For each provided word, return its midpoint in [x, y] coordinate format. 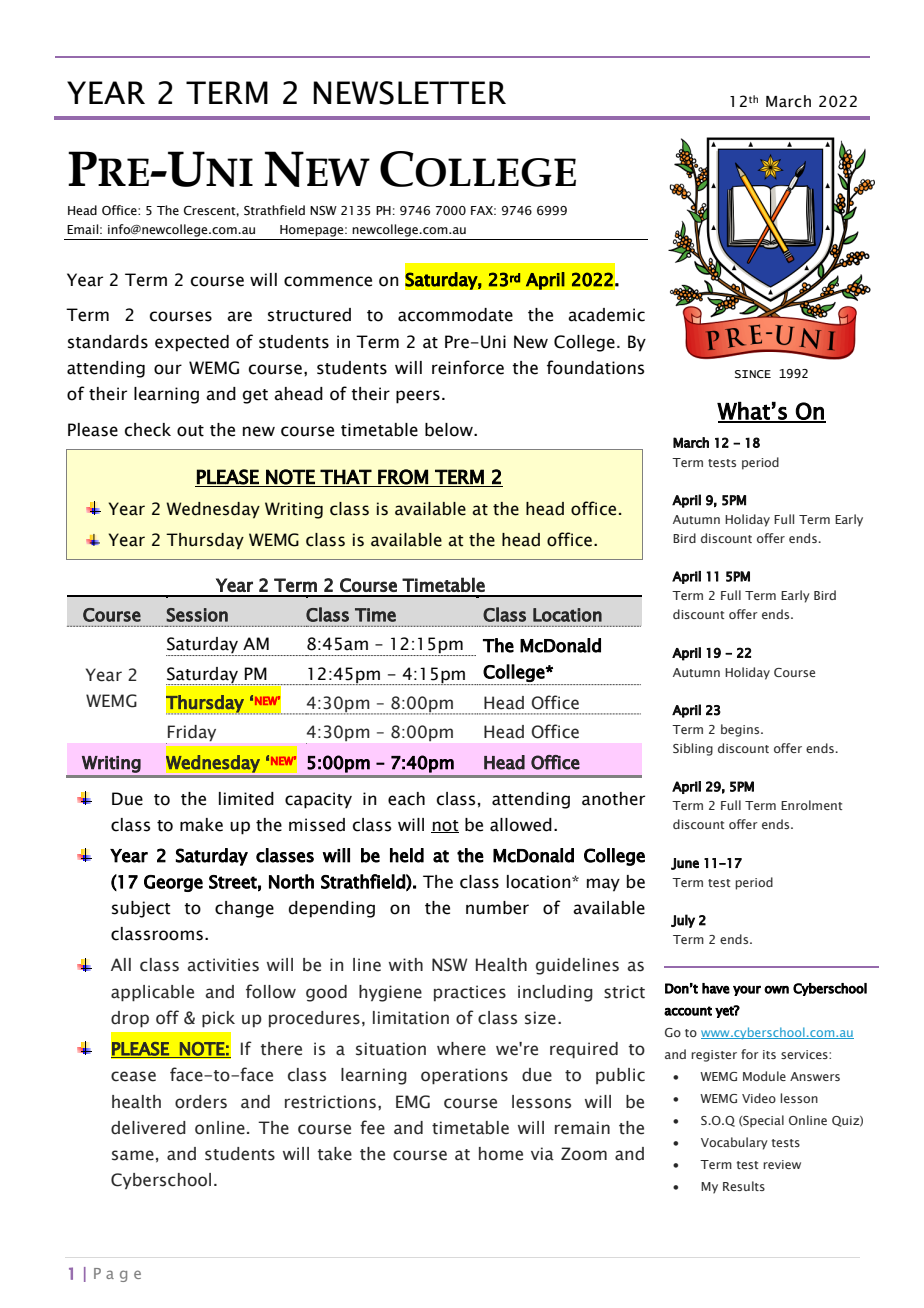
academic [606, 315]
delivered [148, 1128]
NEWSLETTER [409, 93]
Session [197, 615]
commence [328, 281]
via [542, 1154]
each [406, 799]
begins [741, 730]
